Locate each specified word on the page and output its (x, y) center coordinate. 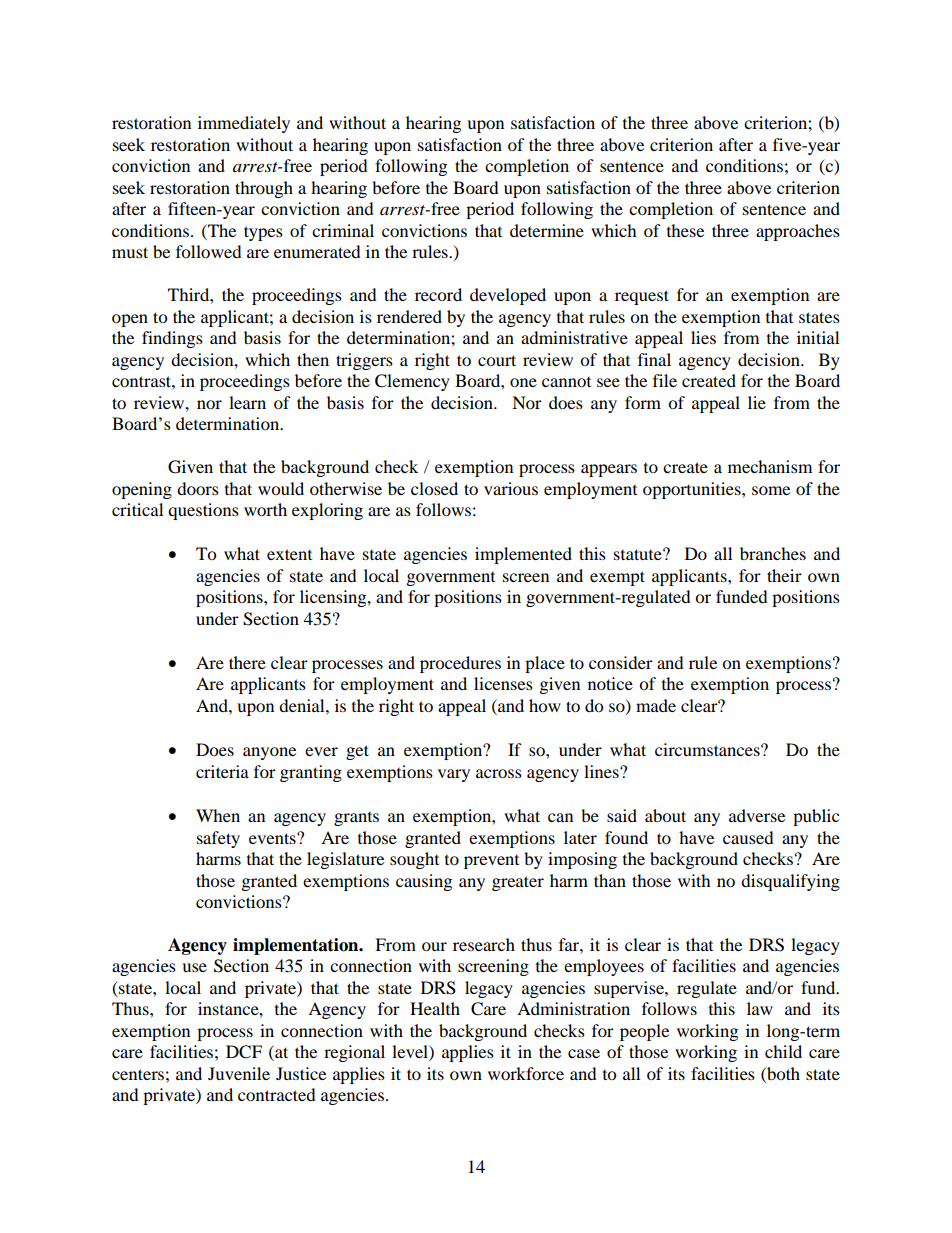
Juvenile (239, 1073)
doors (198, 488)
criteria (222, 771)
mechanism (770, 466)
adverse (757, 815)
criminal (343, 230)
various (511, 488)
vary (454, 775)
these (685, 230)
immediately (244, 124)
